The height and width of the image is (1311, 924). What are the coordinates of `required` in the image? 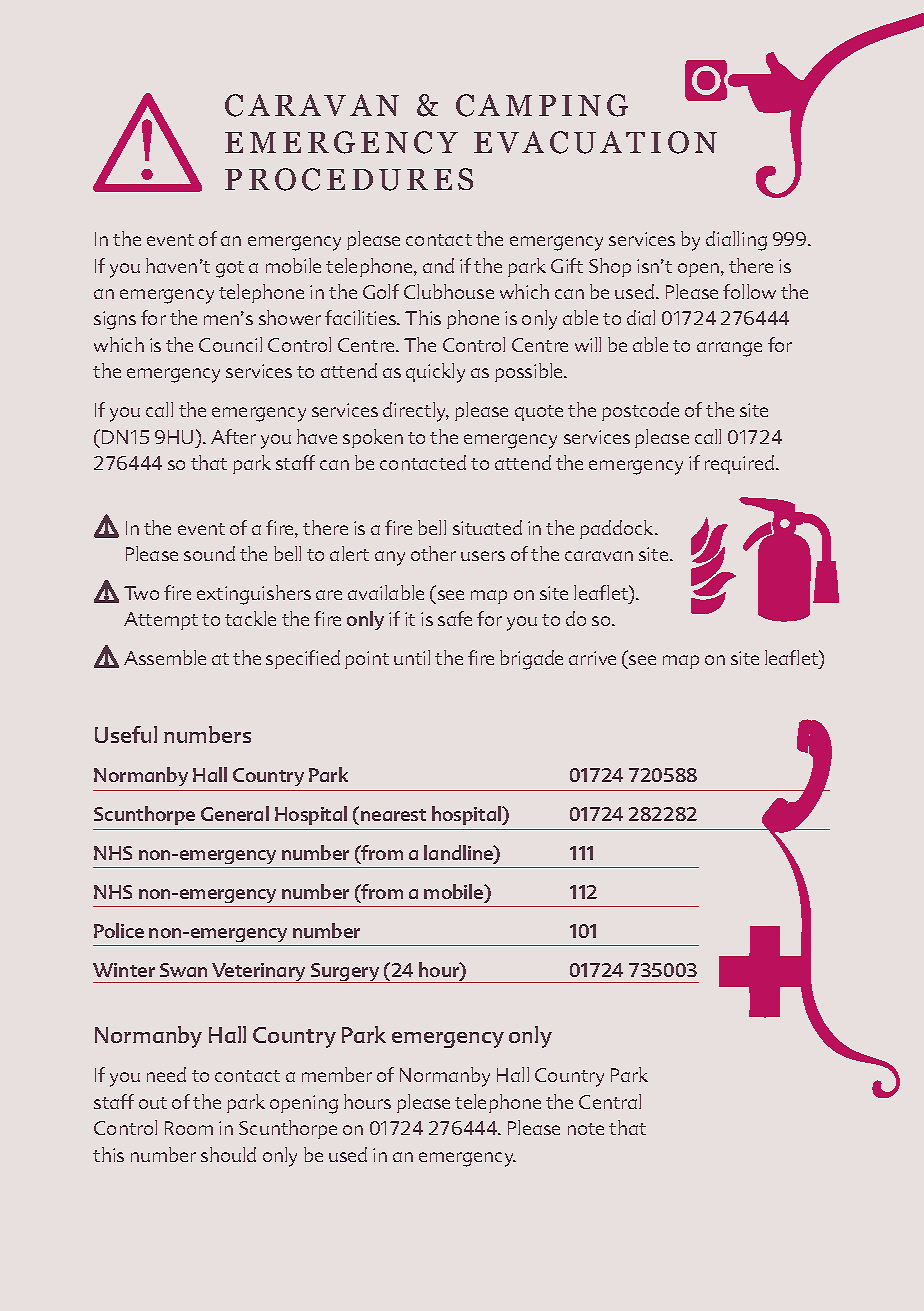 It's located at (739, 464).
